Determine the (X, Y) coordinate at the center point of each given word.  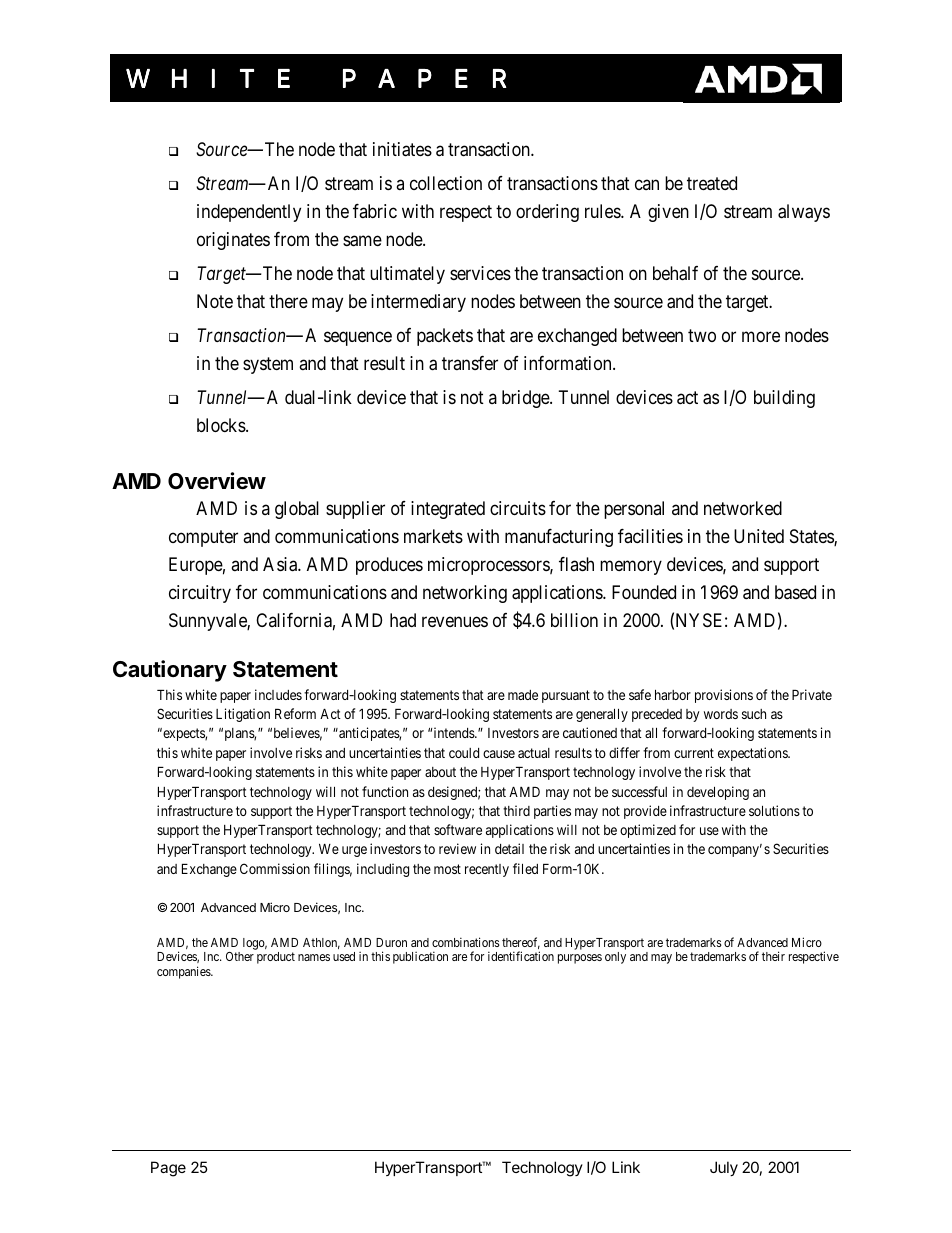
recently (487, 870)
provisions (724, 696)
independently (249, 213)
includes (278, 694)
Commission (275, 868)
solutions (774, 810)
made (523, 695)
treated (712, 183)
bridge (526, 399)
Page (168, 1169)
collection (446, 183)
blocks (221, 425)
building (784, 399)
